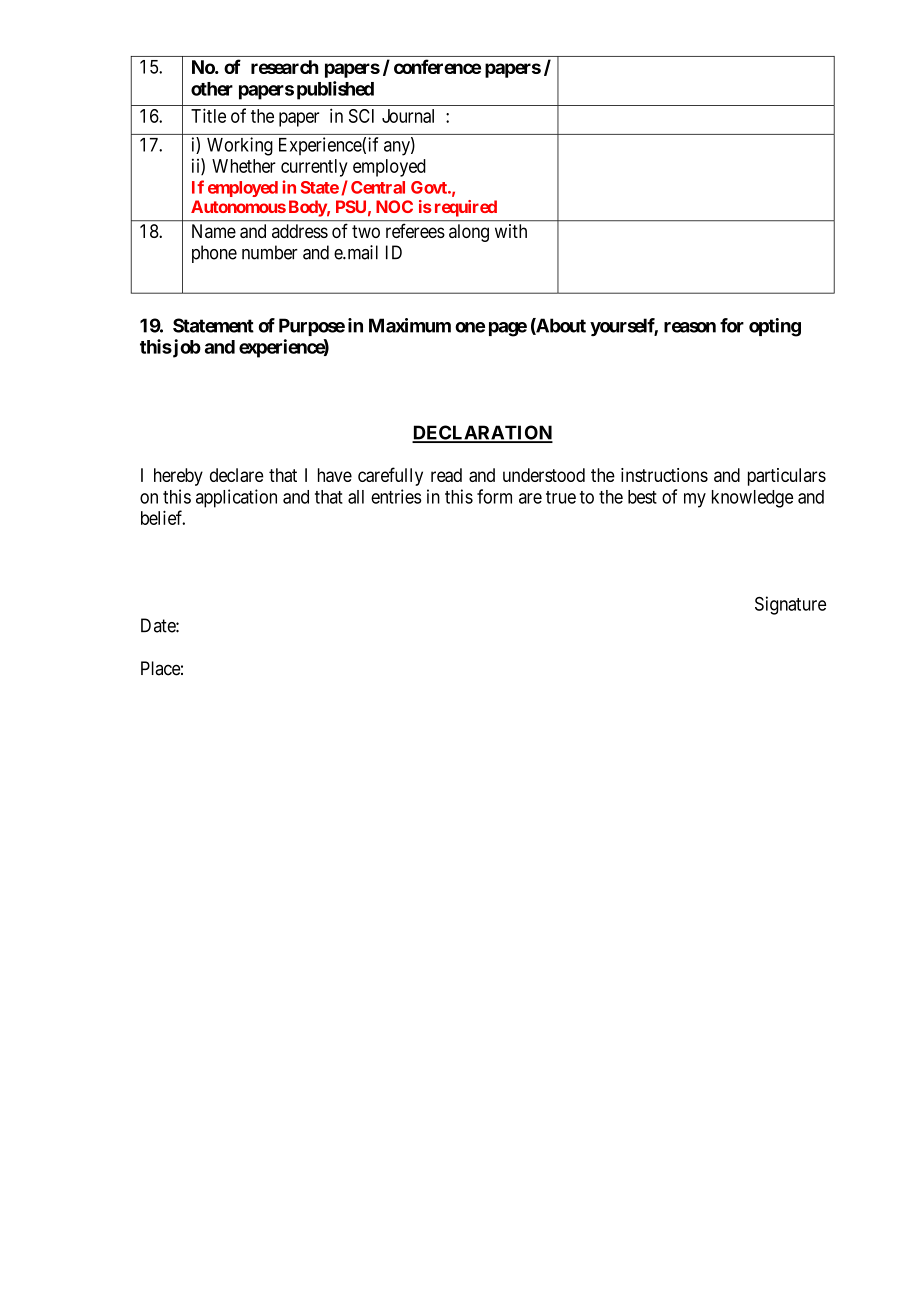 This image has width=924, height=1308. I want to click on Journal, so click(408, 116).
